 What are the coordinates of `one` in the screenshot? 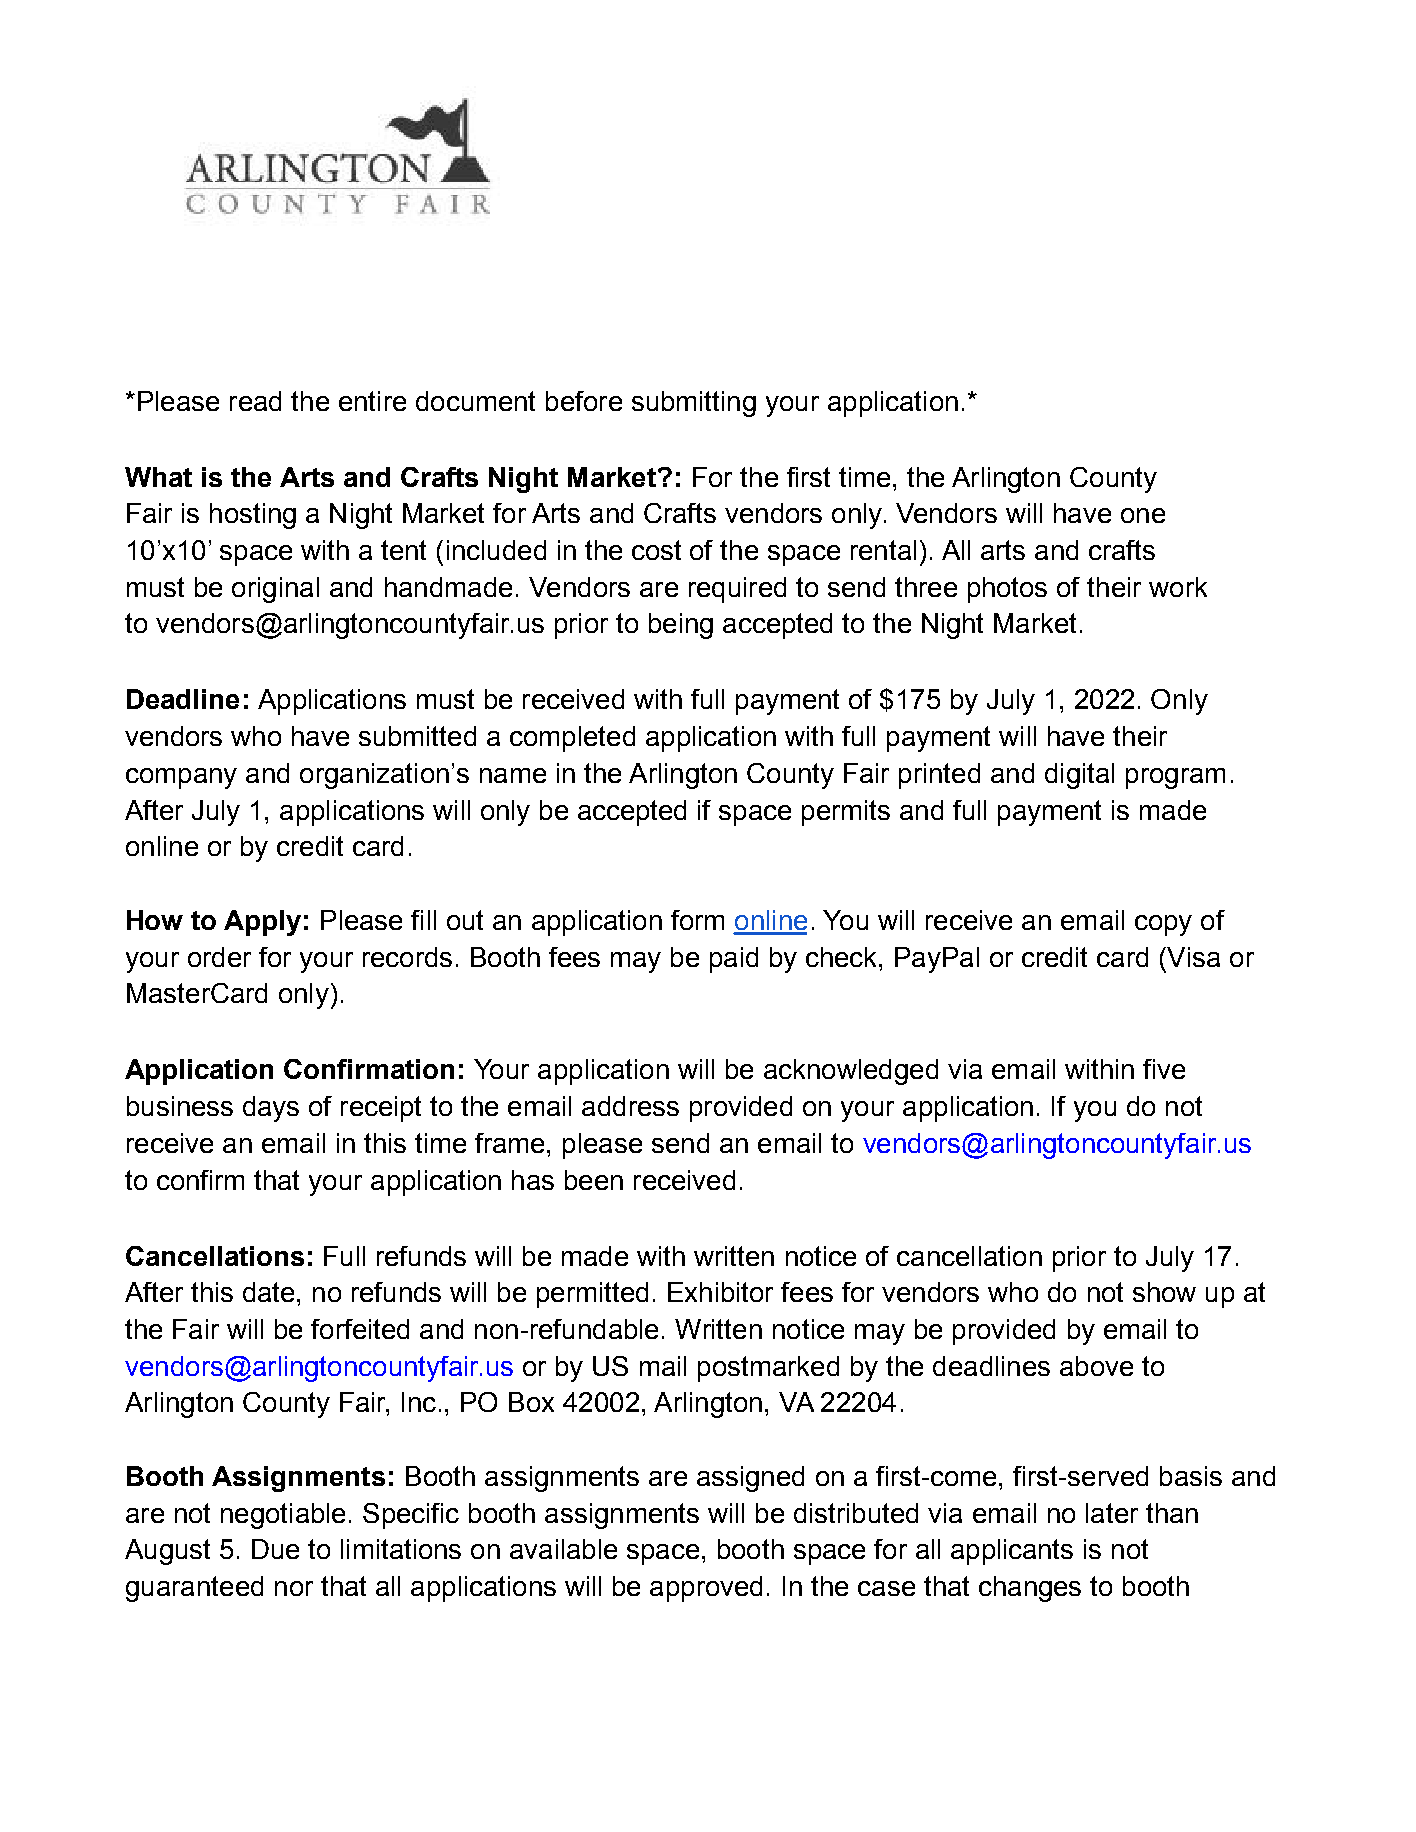 It's located at (1143, 515).
